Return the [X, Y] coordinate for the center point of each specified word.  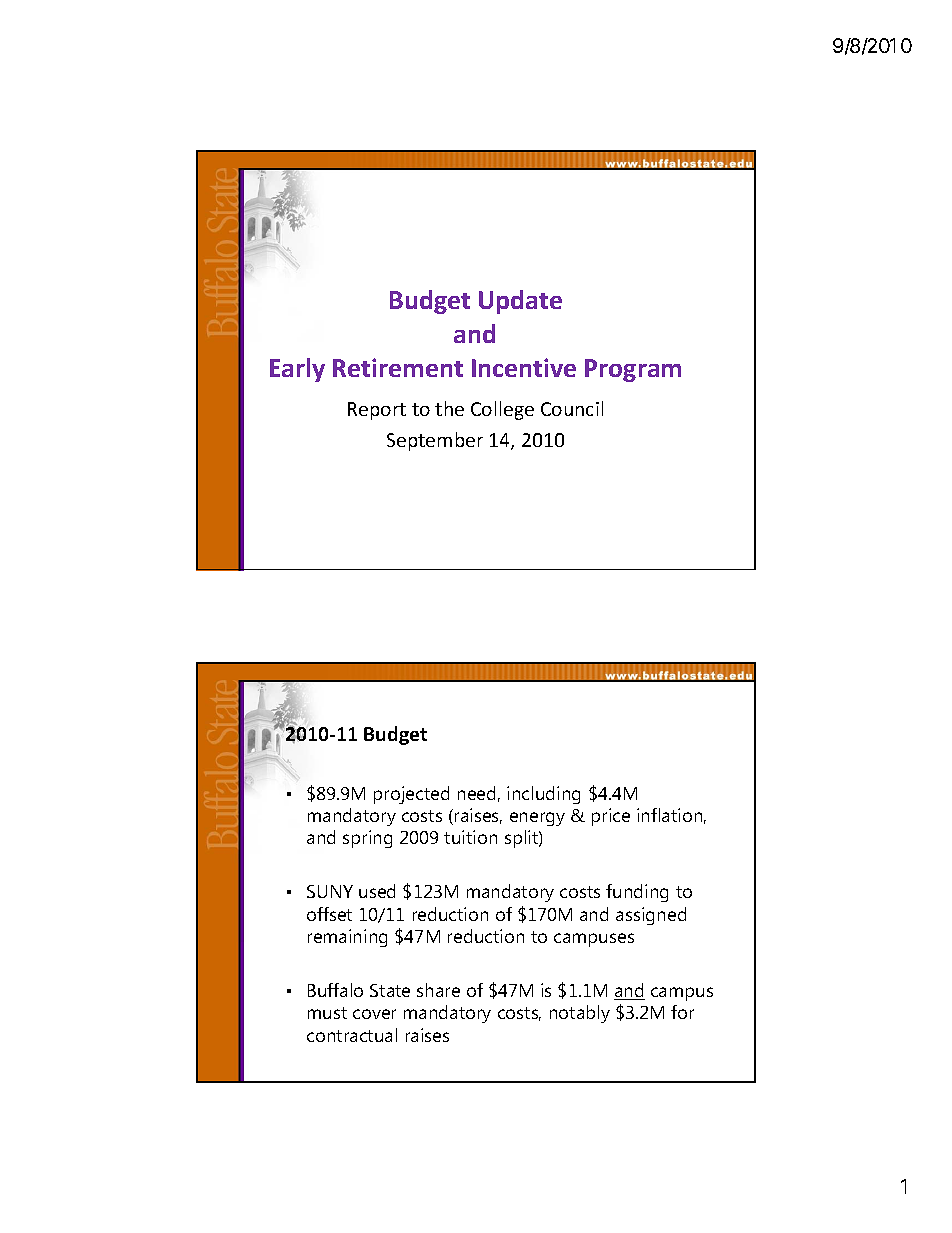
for [682, 1012]
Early [297, 370]
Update [520, 302]
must [327, 1013]
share [438, 990]
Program [633, 370]
